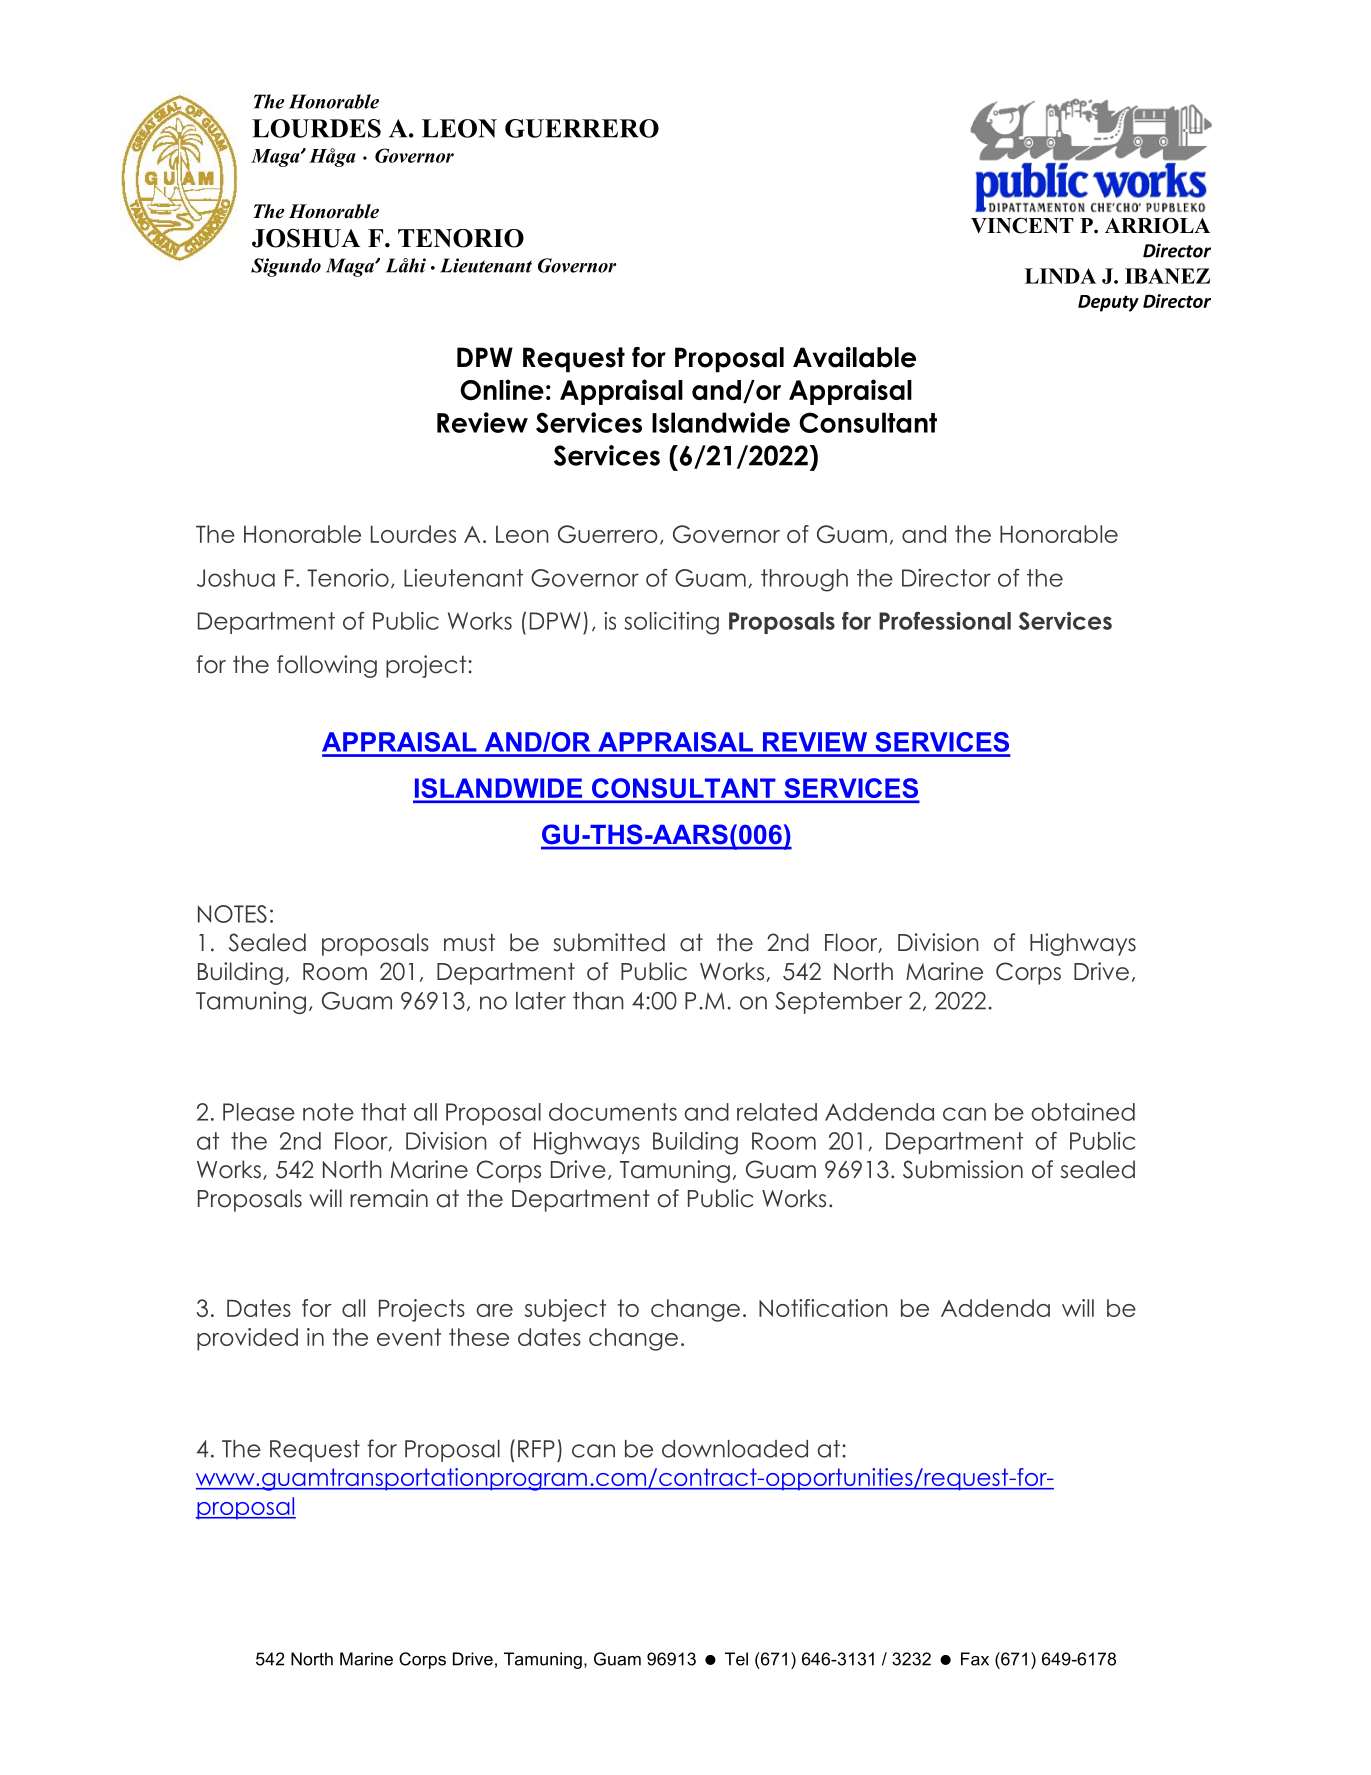 The width and height of the screenshot is (1371, 1775). I want to click on Available, so click(854, 357).
